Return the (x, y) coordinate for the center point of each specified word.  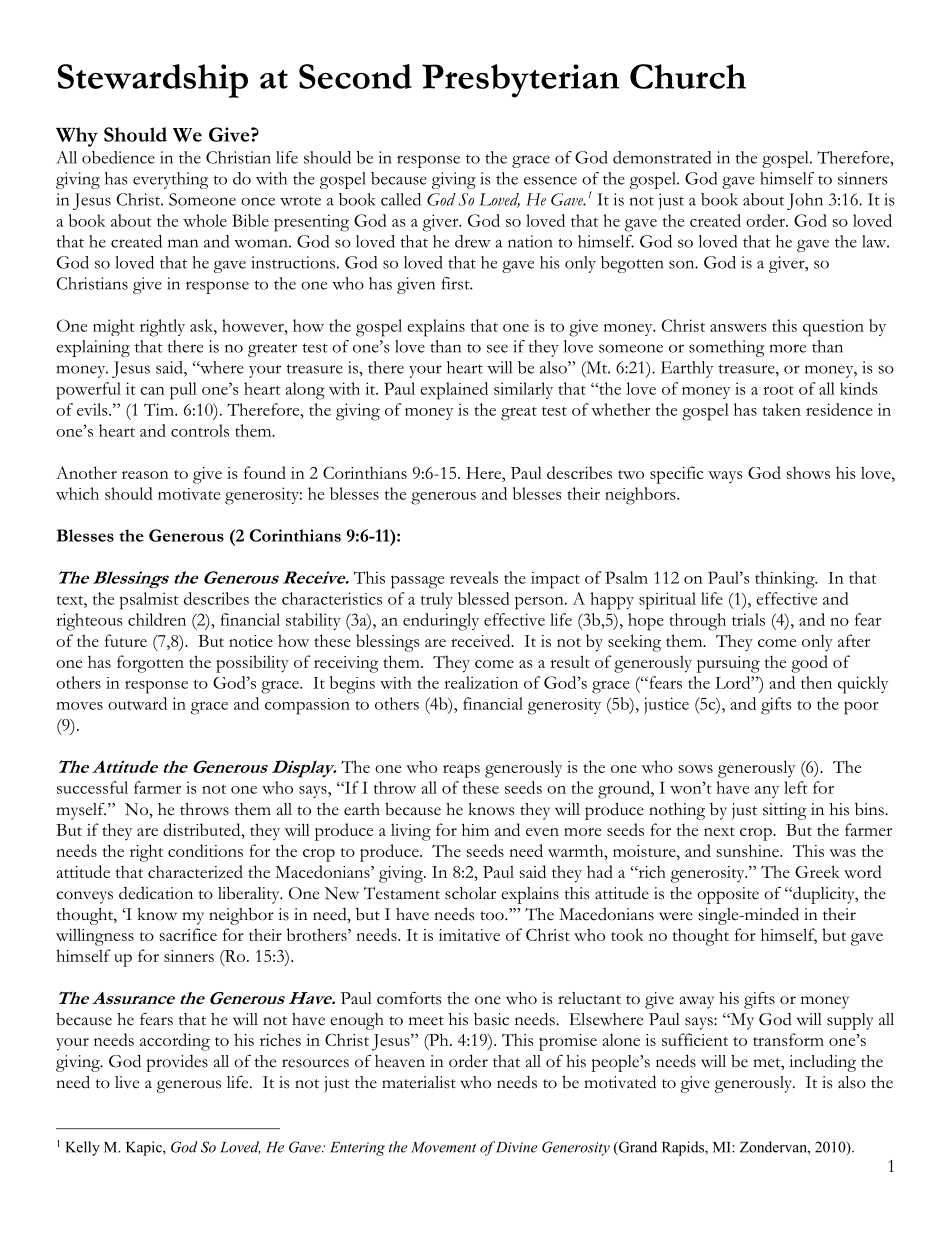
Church (688, 76)
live (127, 1082)
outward (137, 703)
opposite (728, 895)
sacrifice (188, 934)
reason (145, 475)
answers (738, 328)
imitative (469, 935)
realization (481, 682)
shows (808, 472)
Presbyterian (520, 81)
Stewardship (153, 81)
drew (473, 241)
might (114, 327)
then (816, 682)
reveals (474, 577)
